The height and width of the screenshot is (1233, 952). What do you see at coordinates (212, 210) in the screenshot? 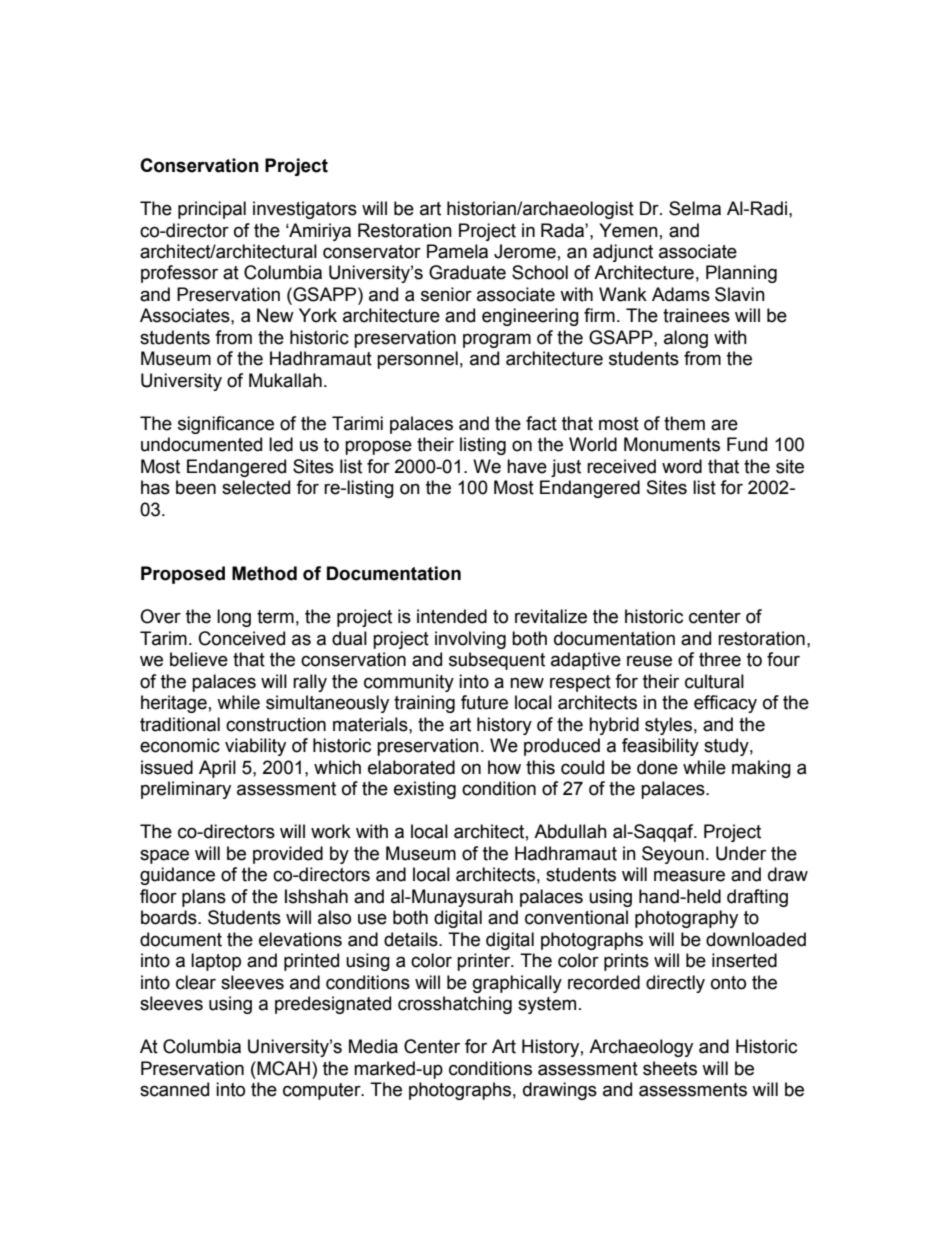
I see `principal` at bounding box center [212, 210].
